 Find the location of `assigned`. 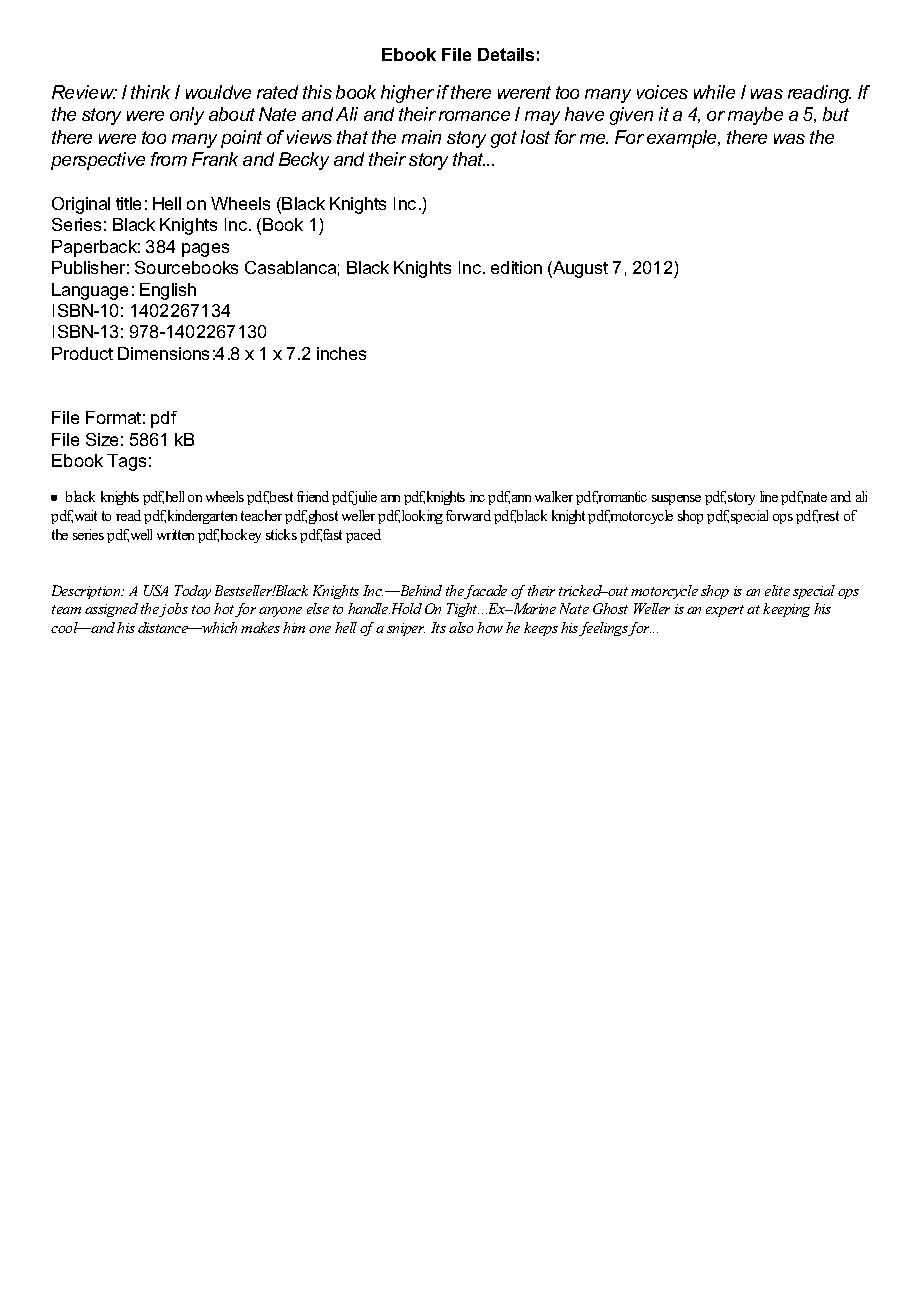

assigned is located at coordinates (111, 610).
